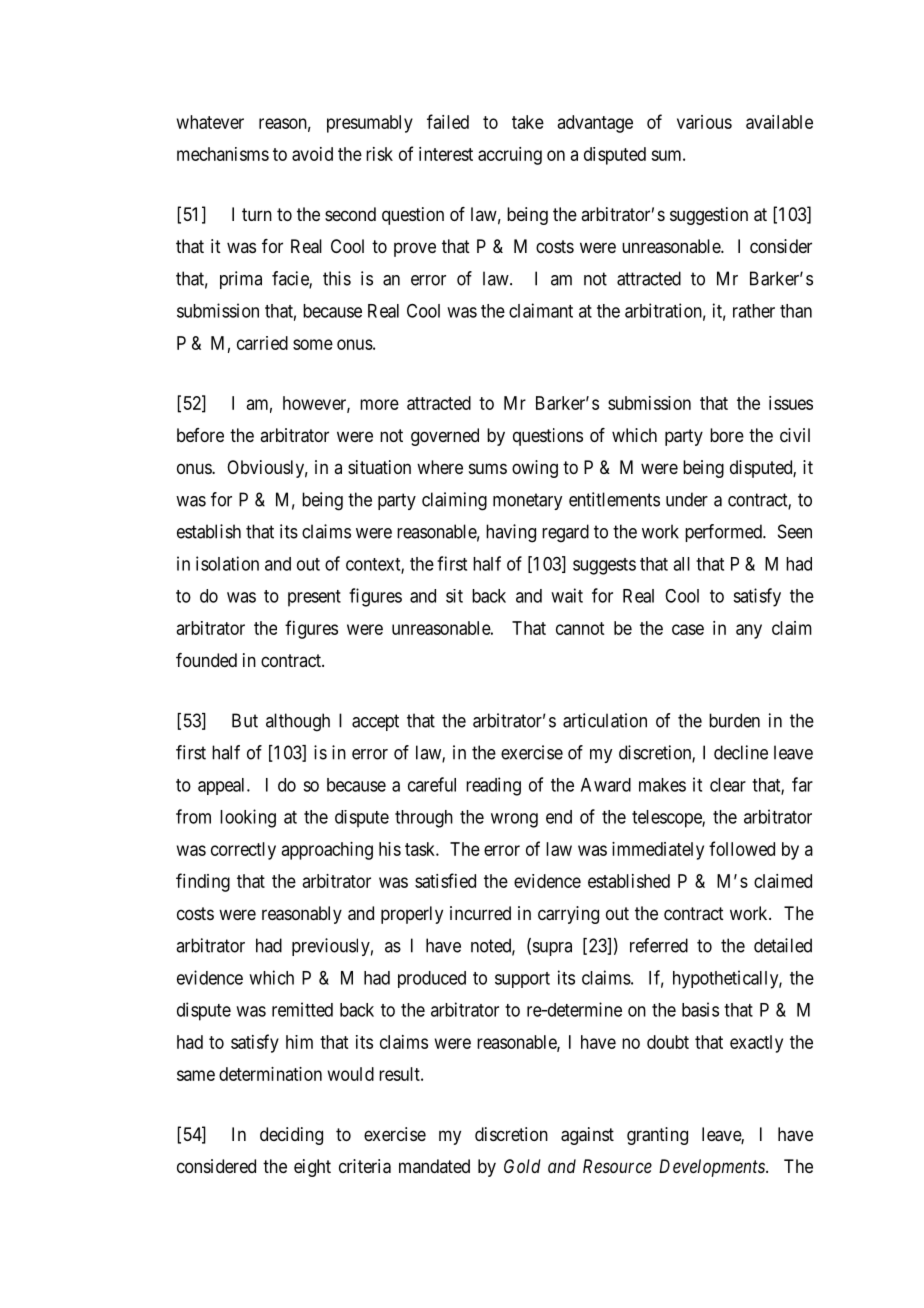 Image resolution: width=924 pixels, height=1308 pixels. I want to click on wrong, so click(514, 820).
